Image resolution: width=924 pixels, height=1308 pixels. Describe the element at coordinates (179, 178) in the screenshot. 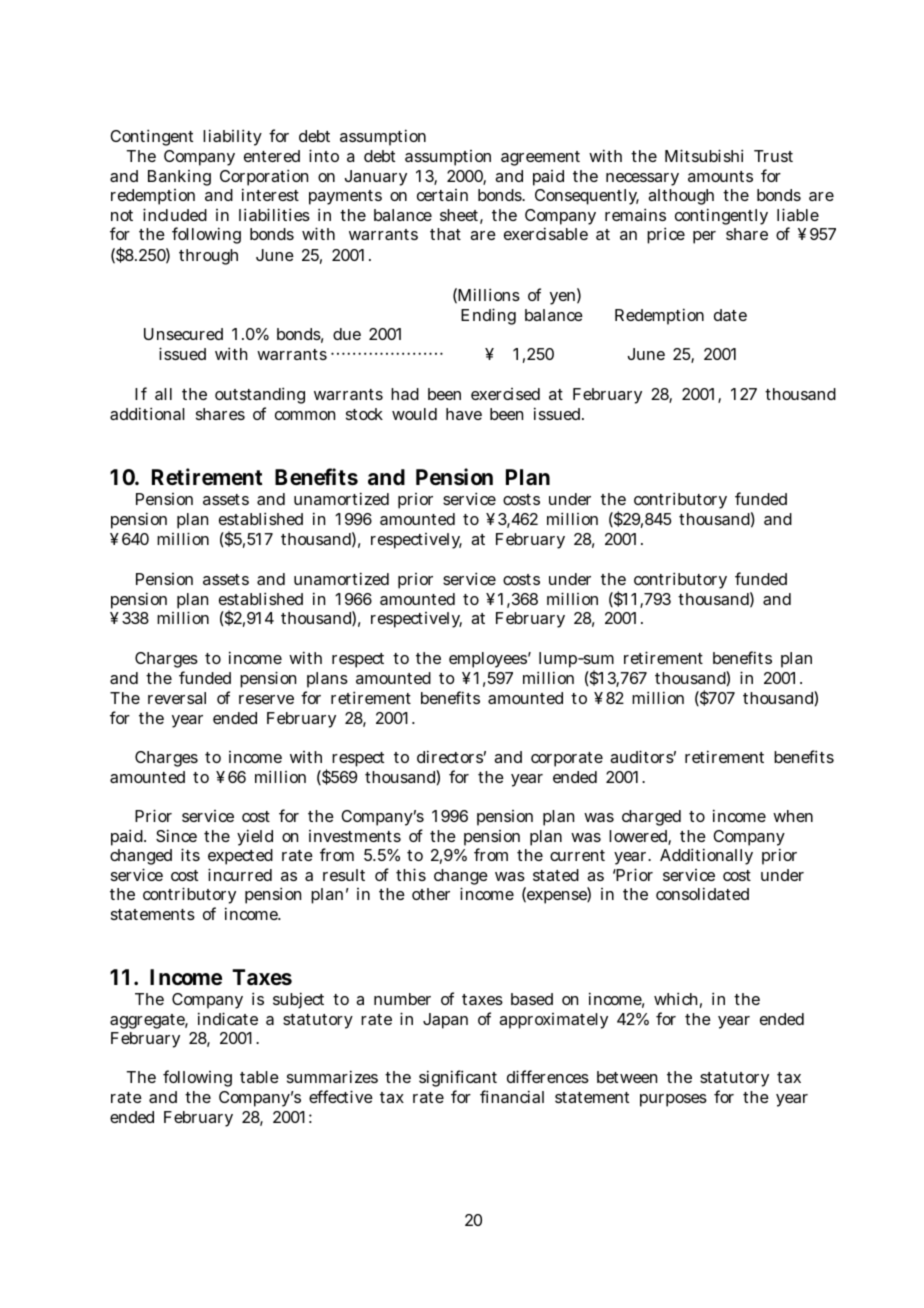

I see `Banking` at that location.
